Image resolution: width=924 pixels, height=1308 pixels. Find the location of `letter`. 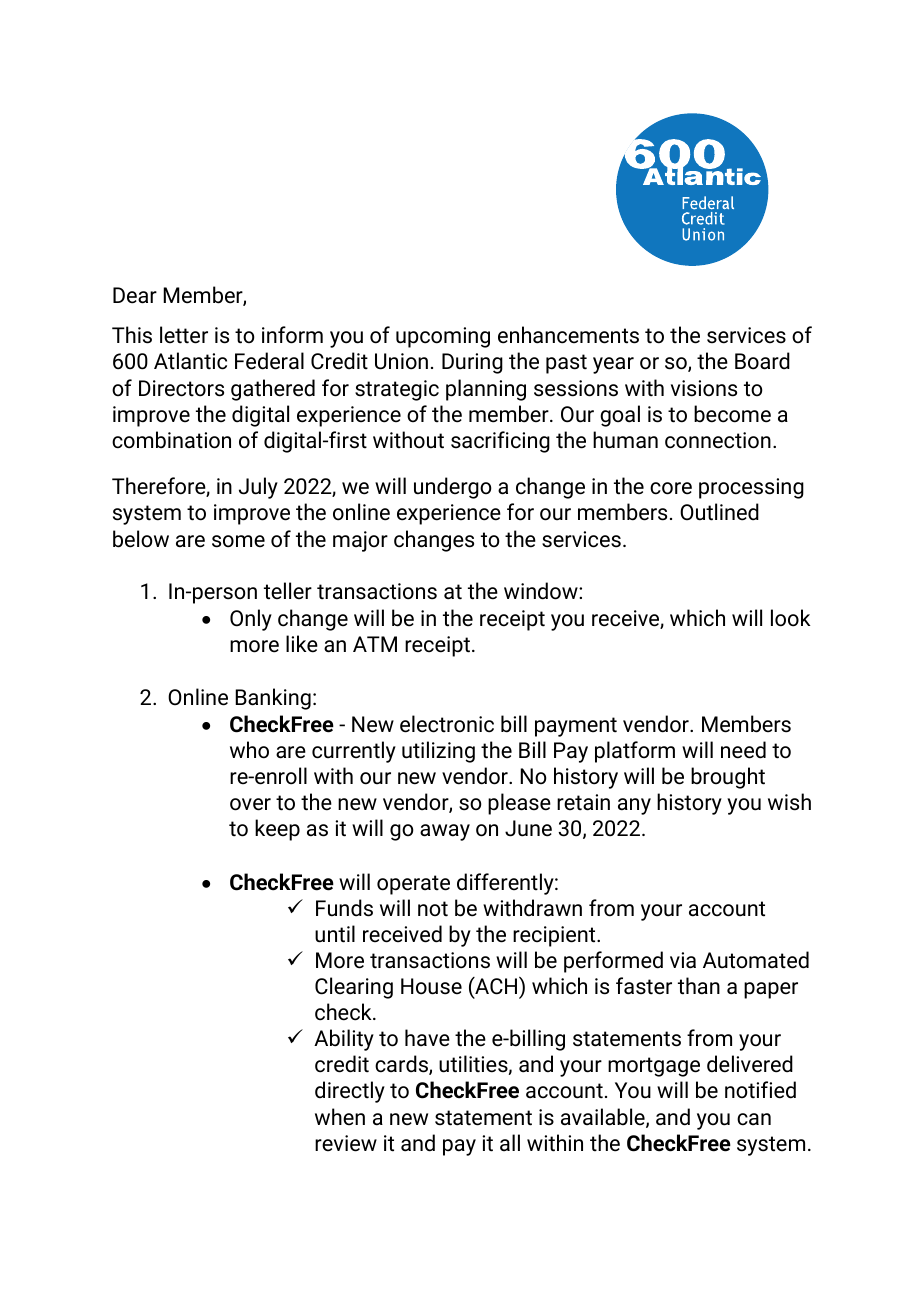

letter is located at coordinates (184, 335).
